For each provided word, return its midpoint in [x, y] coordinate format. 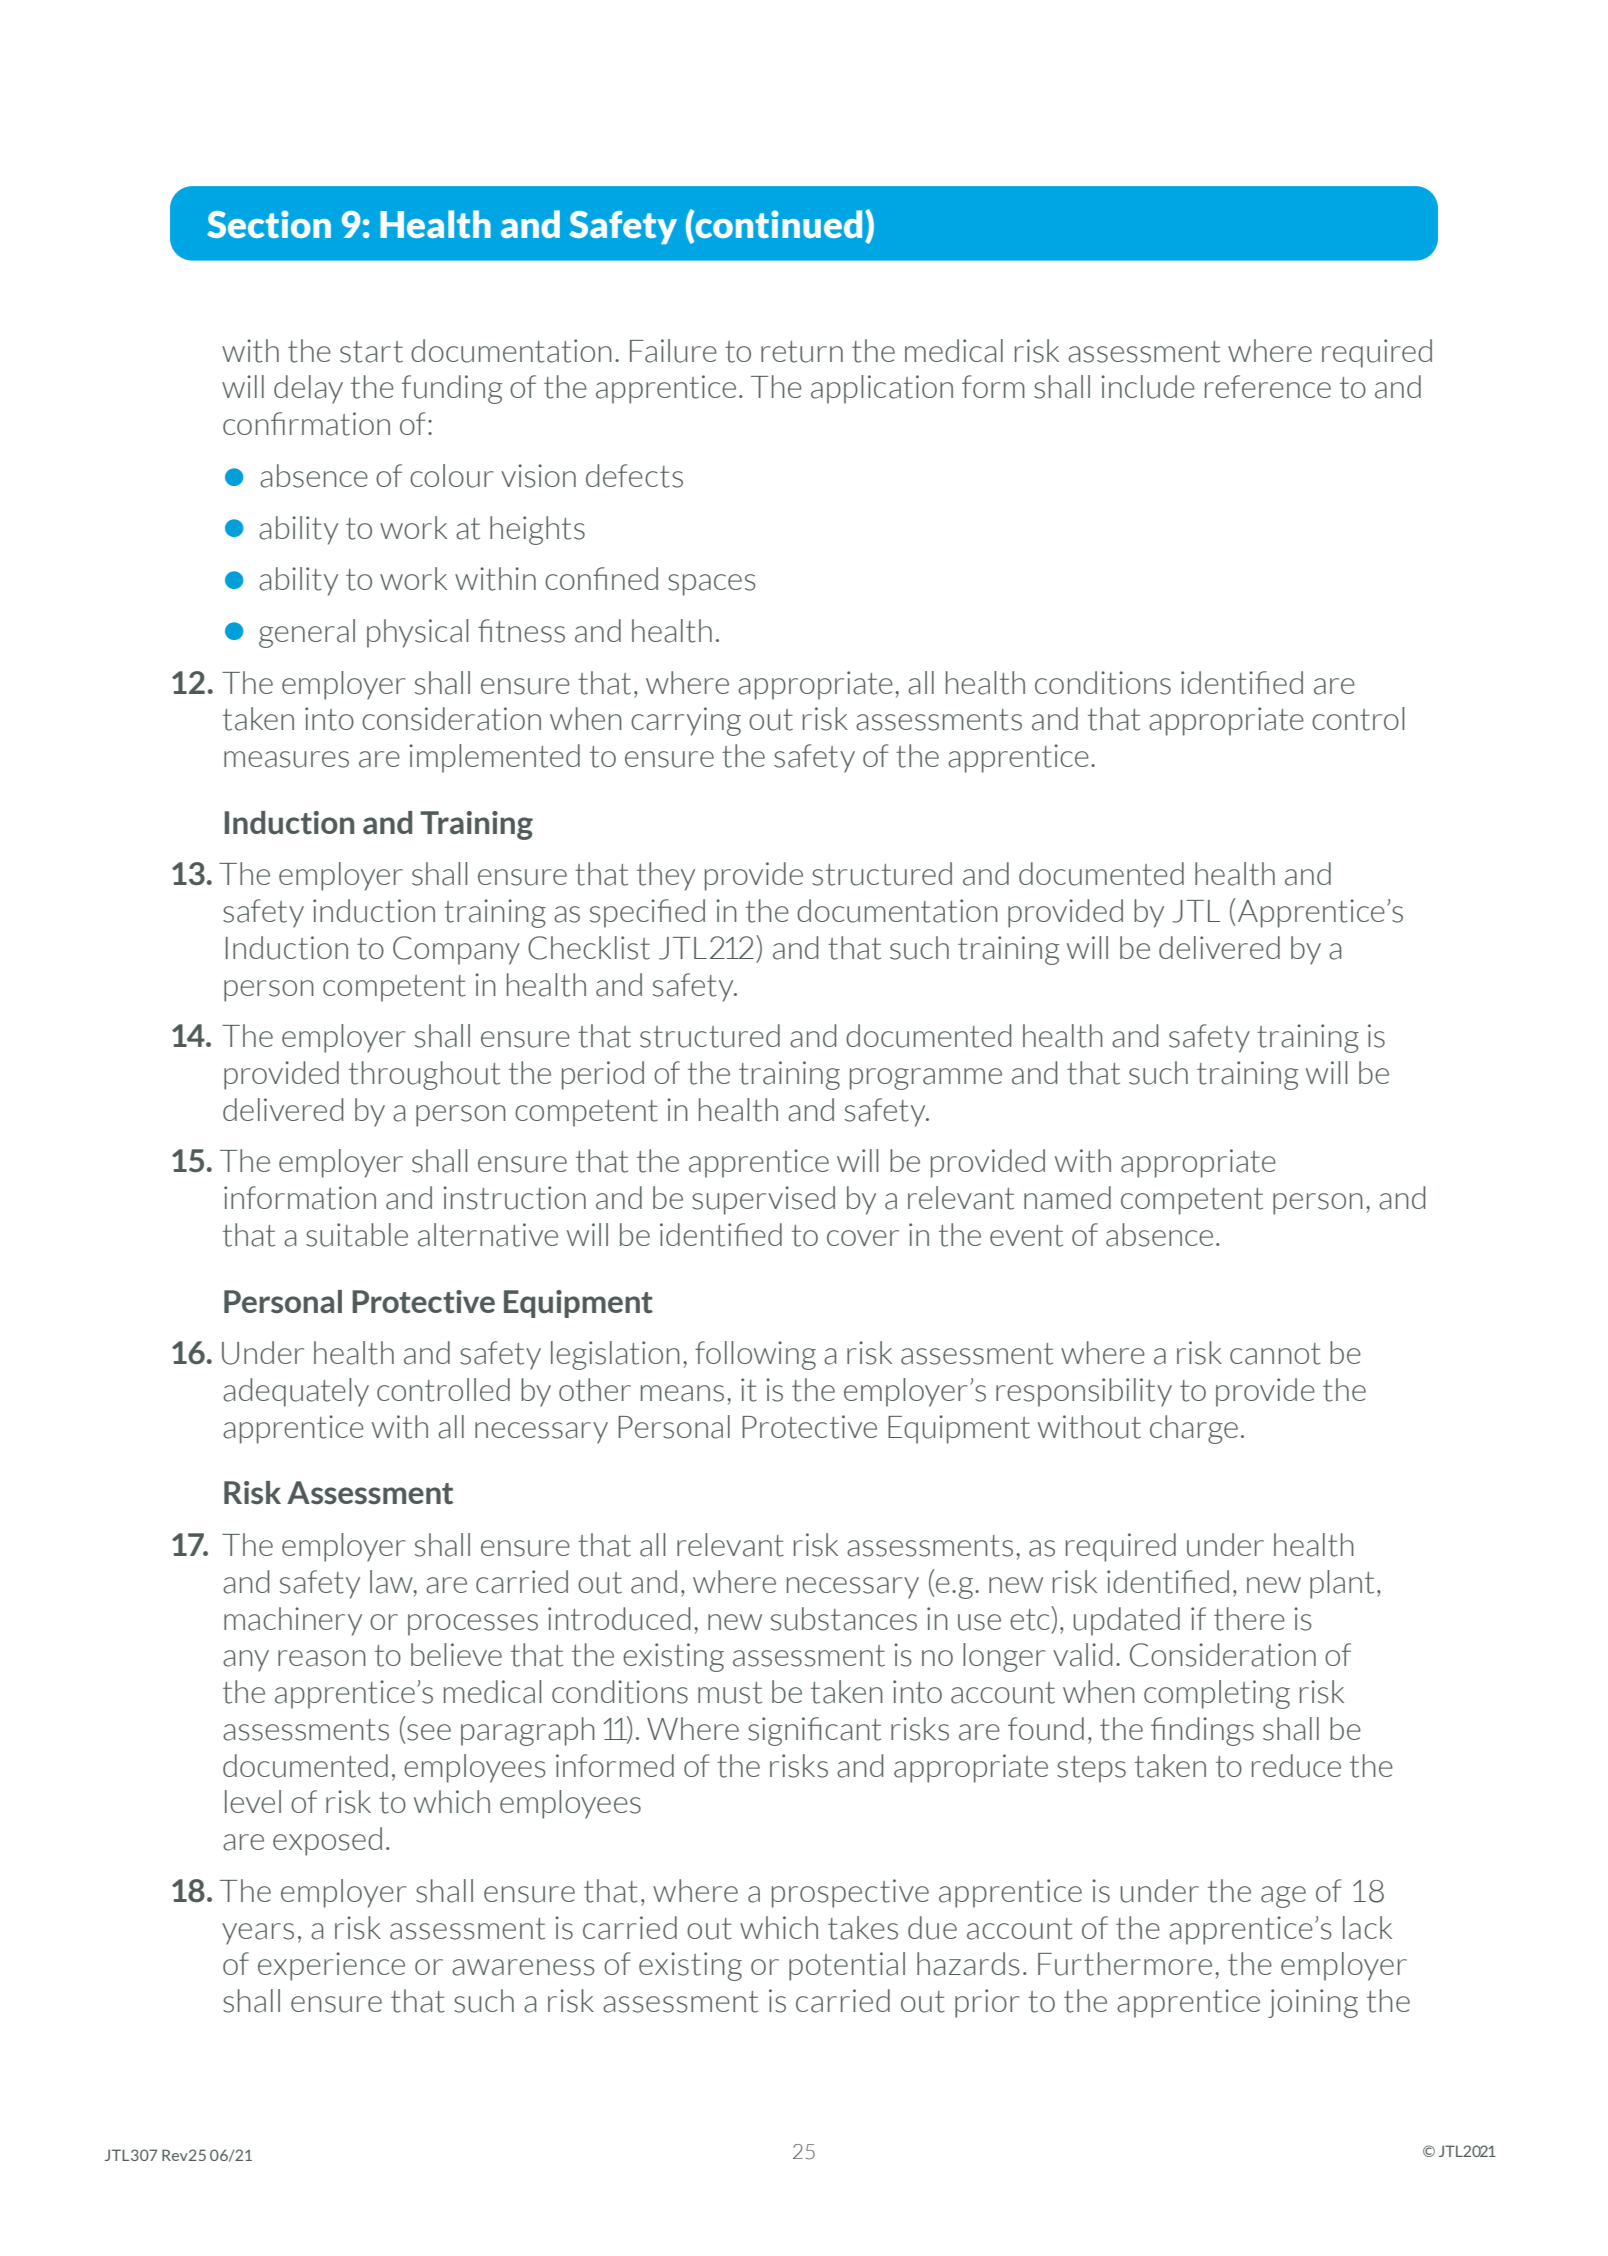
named [1067, 1198]
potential [847, 1966]
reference [1268, 386]
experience [331, 1966]
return [802, 352]
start [371, 352]
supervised [763, 1200]
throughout [424, 1075]
